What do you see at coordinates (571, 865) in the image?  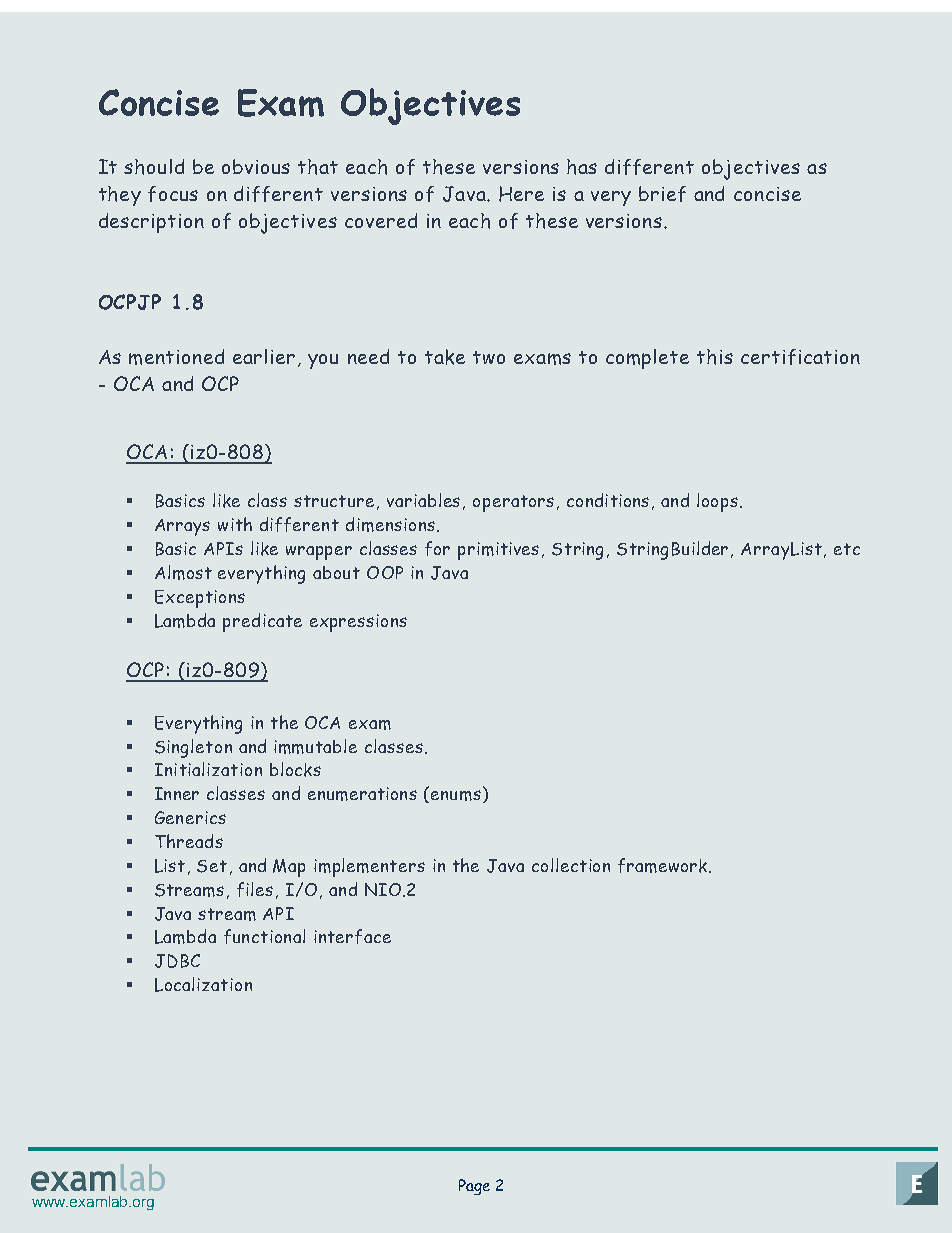 I see `collection` at bounding box center [571, 865].
